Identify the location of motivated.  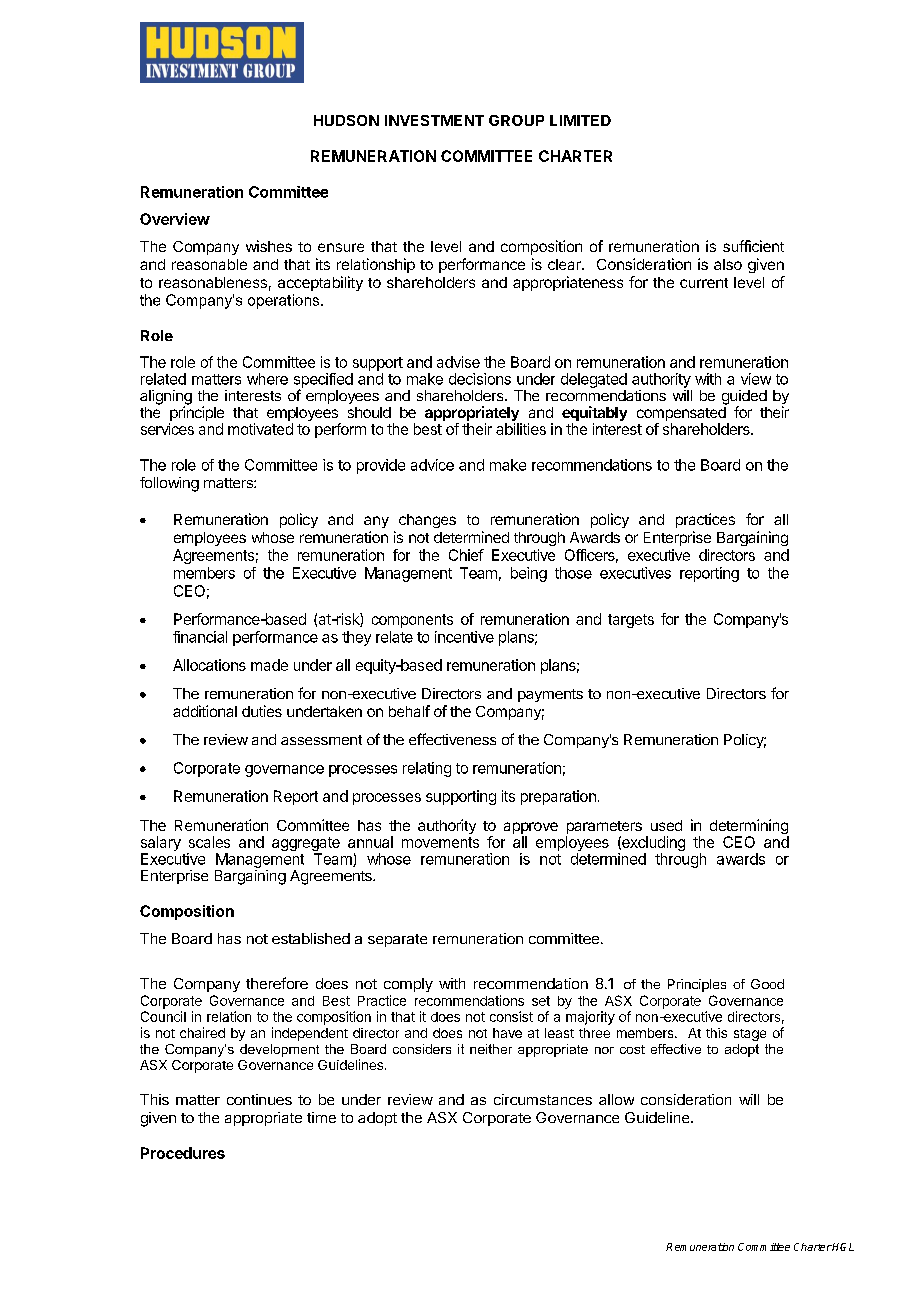
(260, 429).
